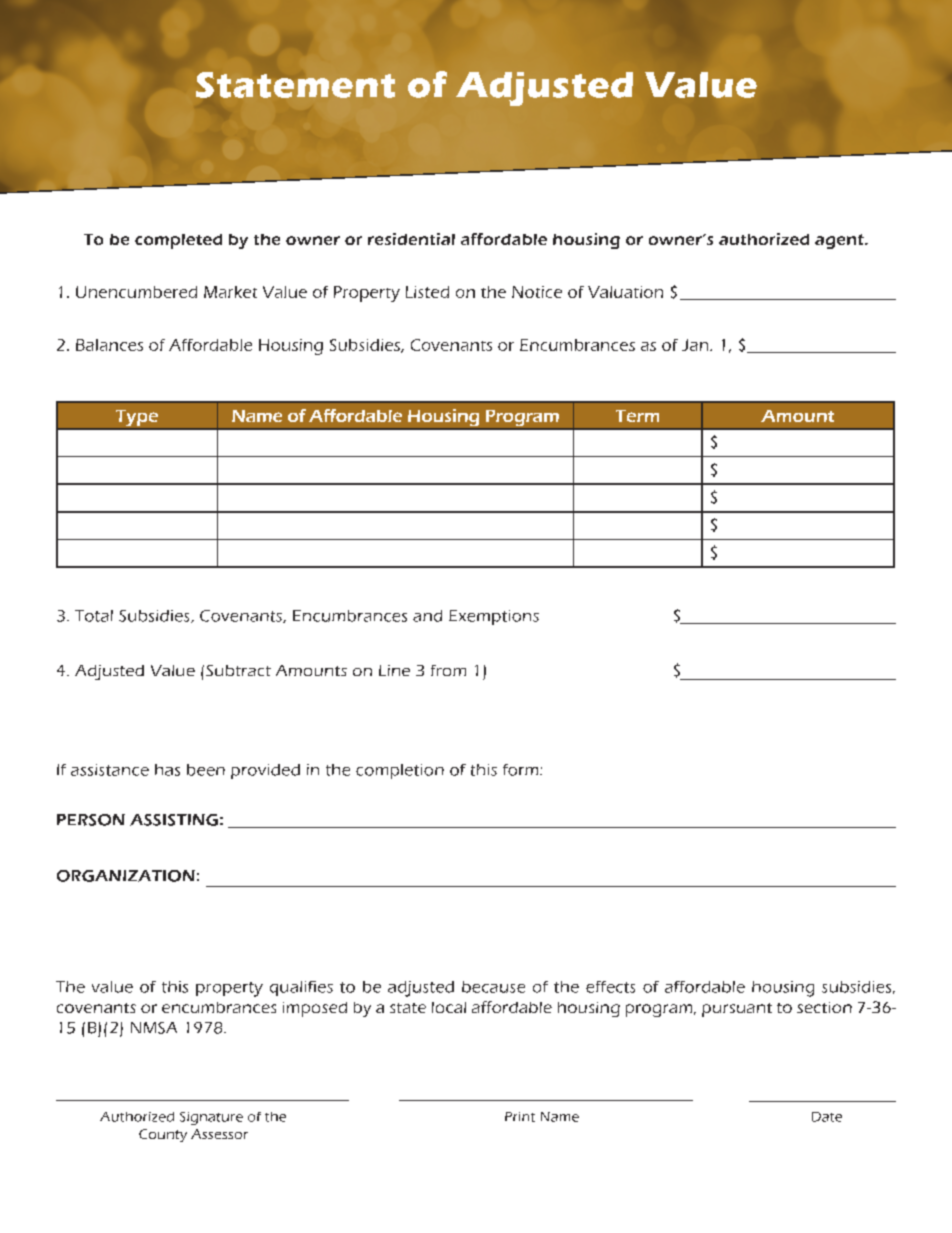 The height and width of the screenshot is (1233, 952). I want to click on form, so click(522, 770).
